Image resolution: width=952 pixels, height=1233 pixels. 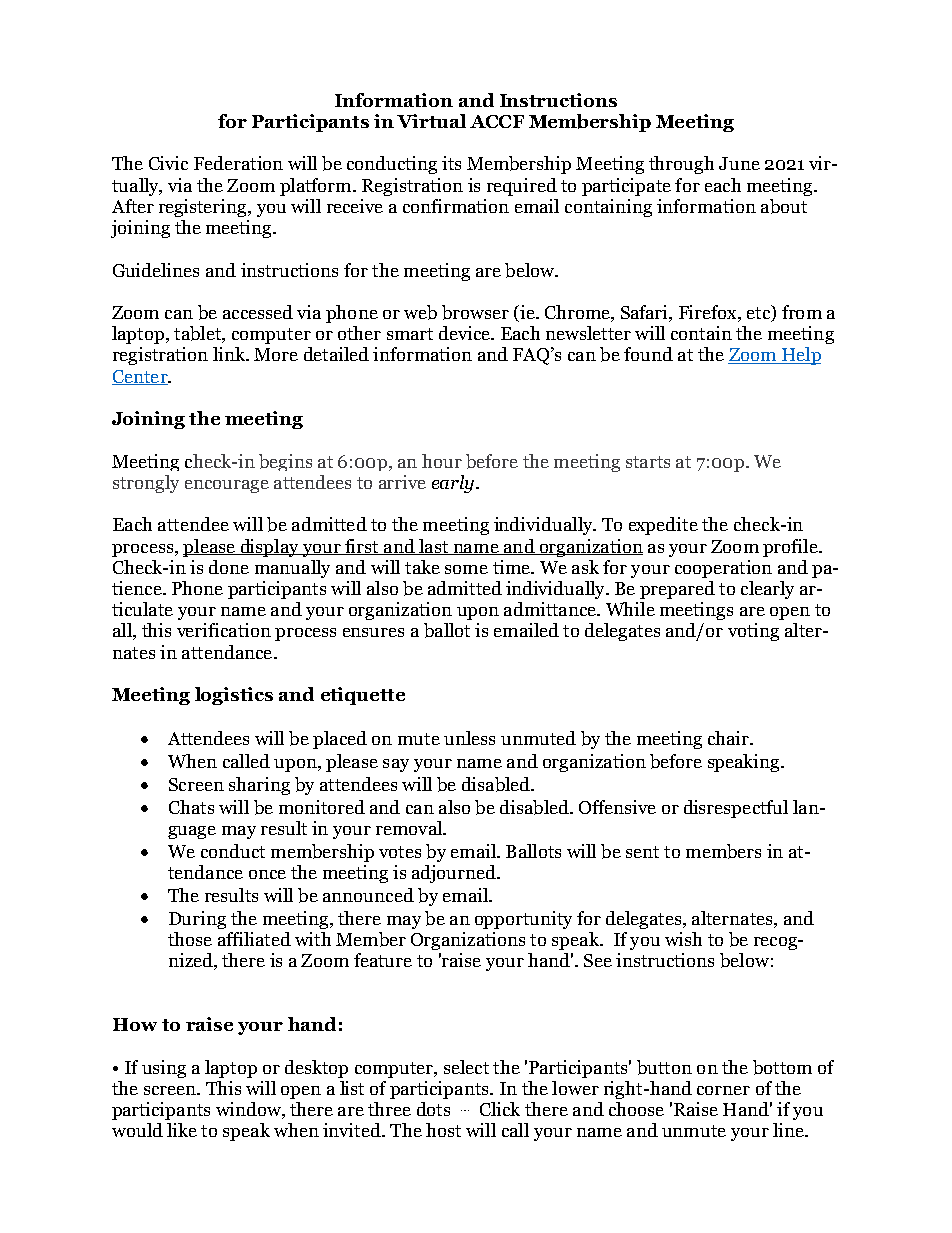 What do you see at coordinates (466, 569) in the screenshot?
I see `some` at bounding box center [466, 569].
